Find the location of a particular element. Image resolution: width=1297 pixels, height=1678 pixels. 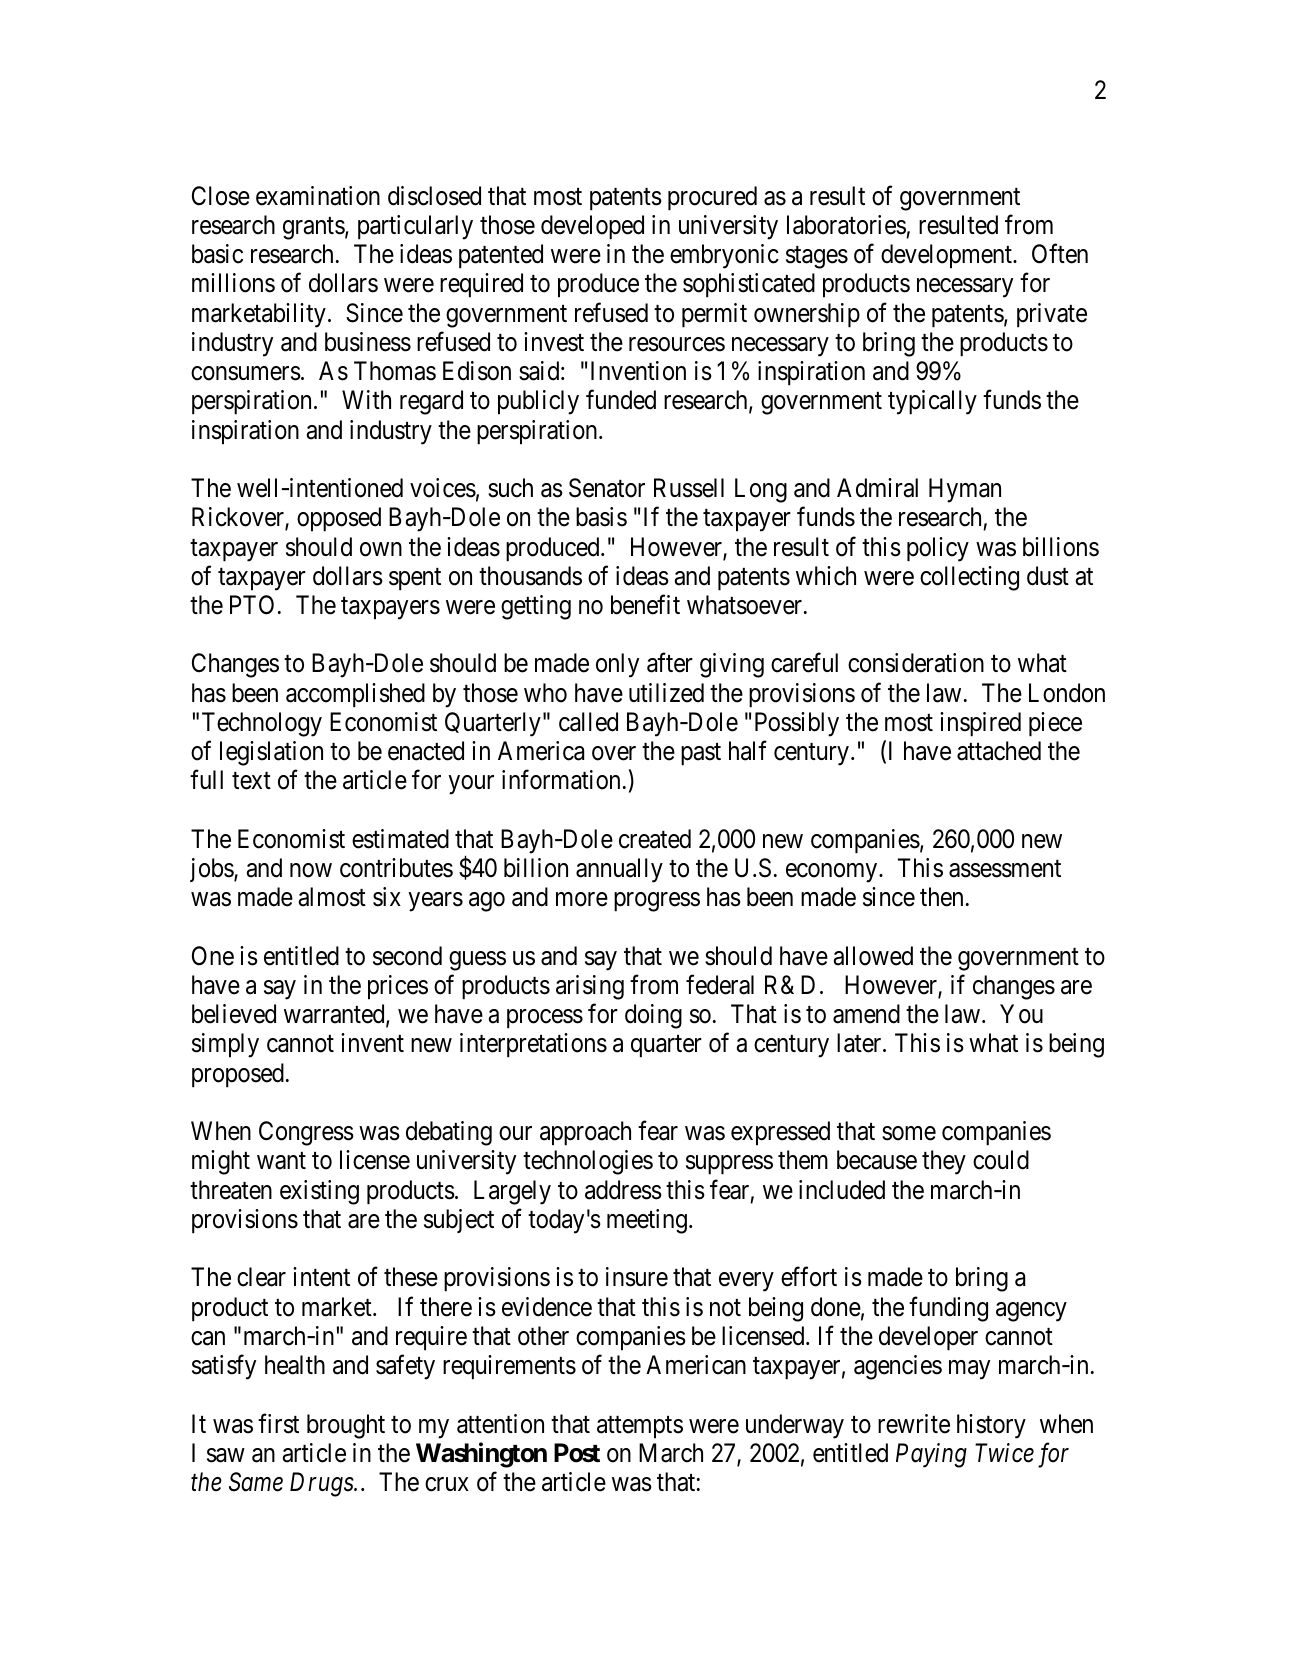

development is located at coordinates (947, 256).
